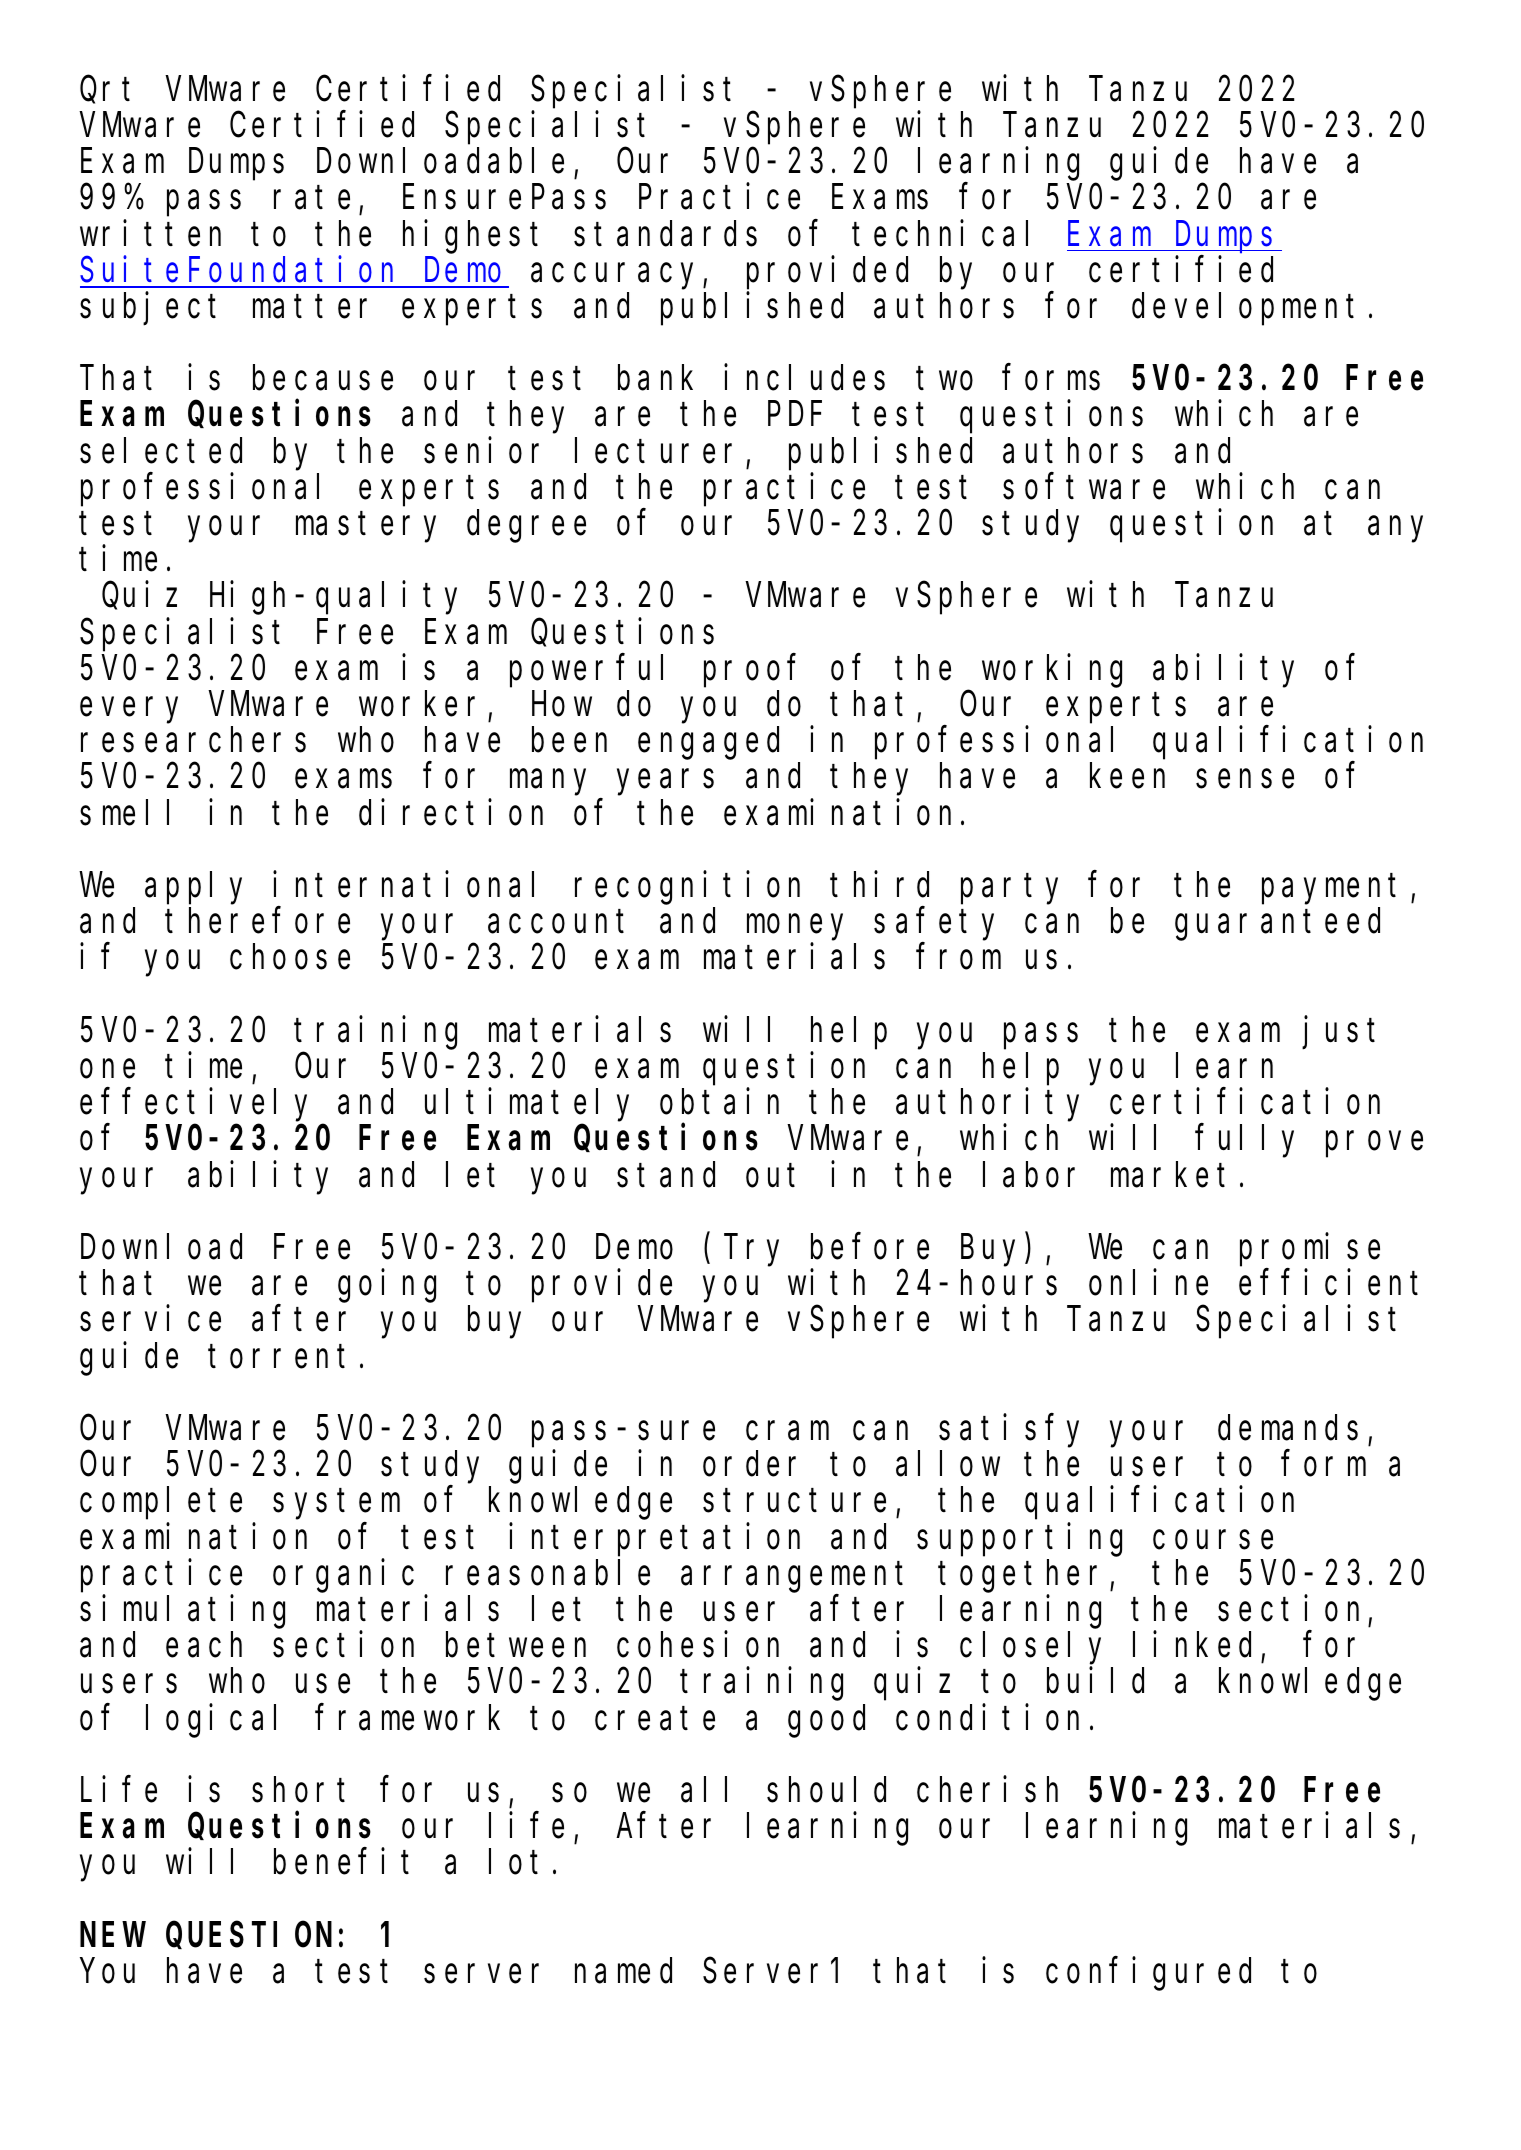 The height and width of the image is (2150, 1521). I want to click on two, so click(945, 379).
